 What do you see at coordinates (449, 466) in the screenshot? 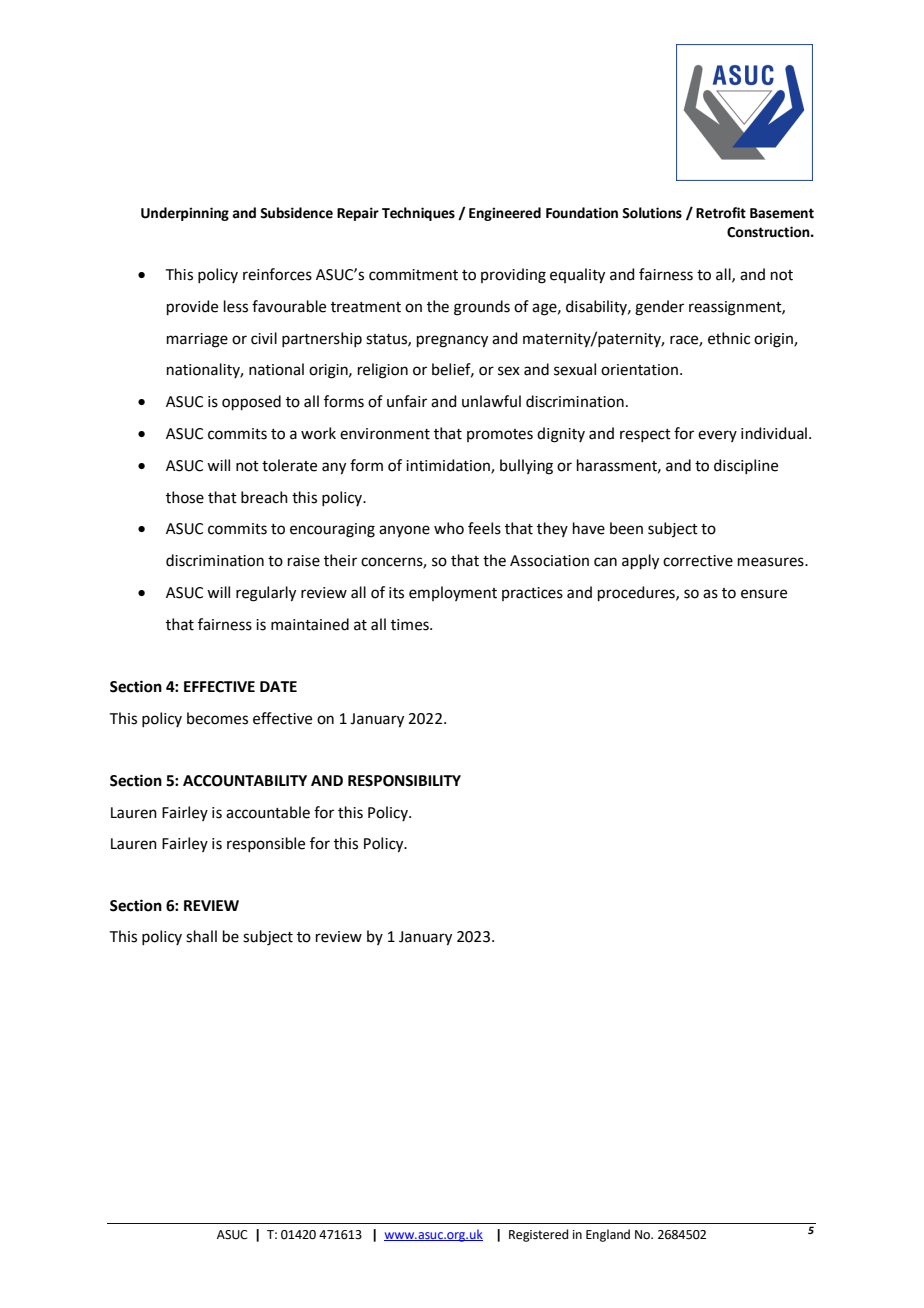
I see `intimidation` at bounding box center [449, 466].
